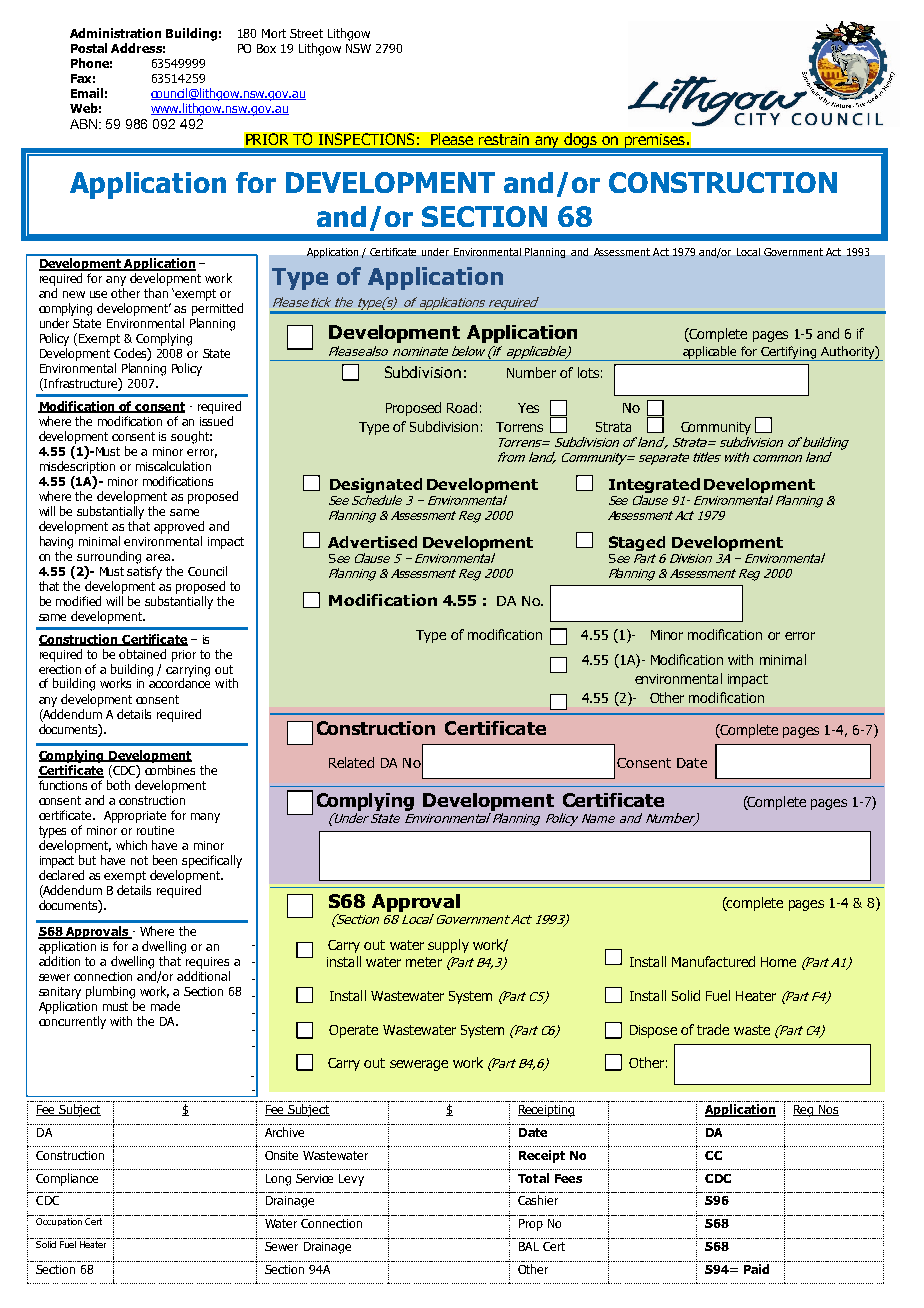 The width and height of the page is (924, 1308). Describe the element at coordinates (462, 407) in the page. I see `Road` at that location.
